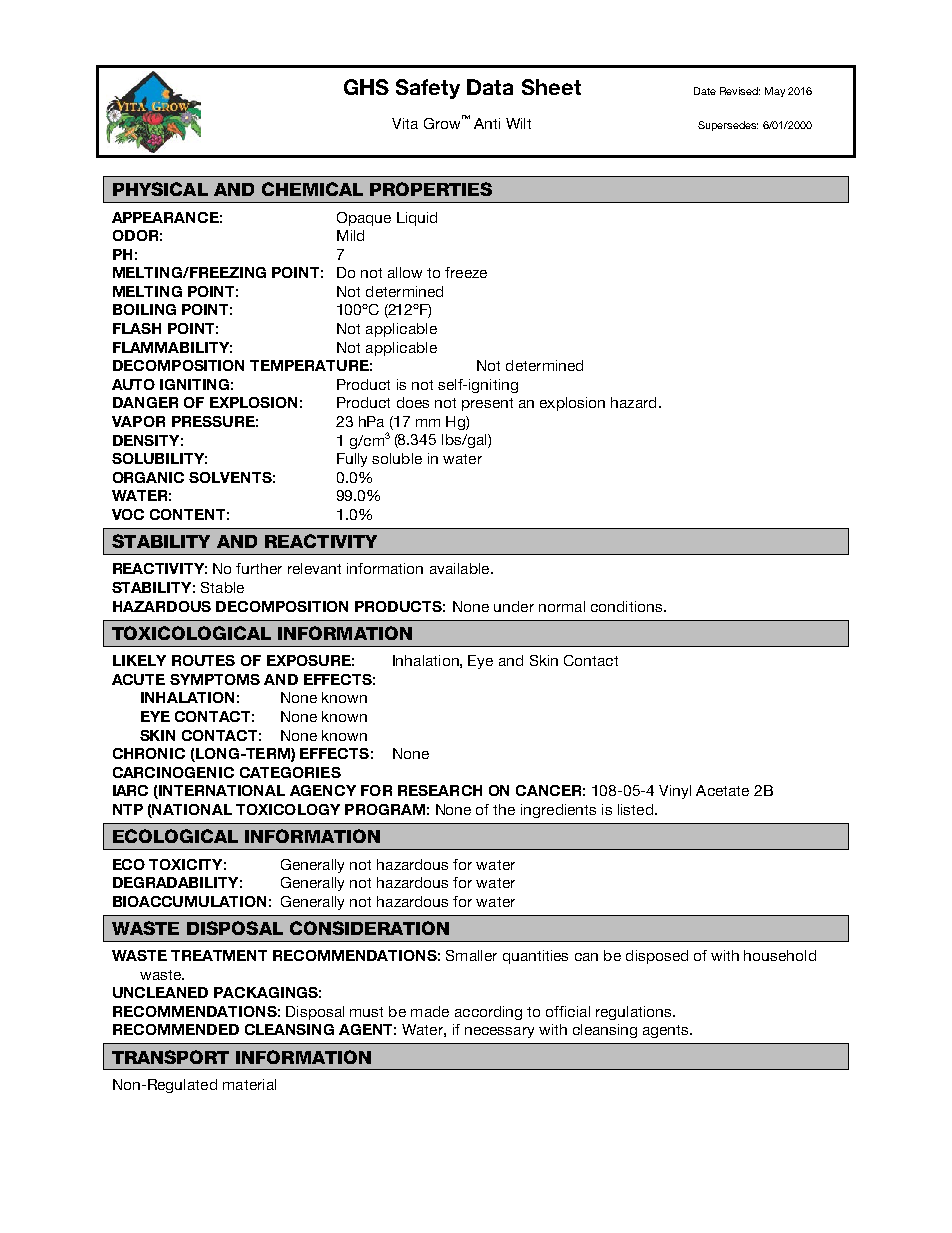  Describe the element at coordinates (487, 404) in the screenshot. I see `present` at that location.
